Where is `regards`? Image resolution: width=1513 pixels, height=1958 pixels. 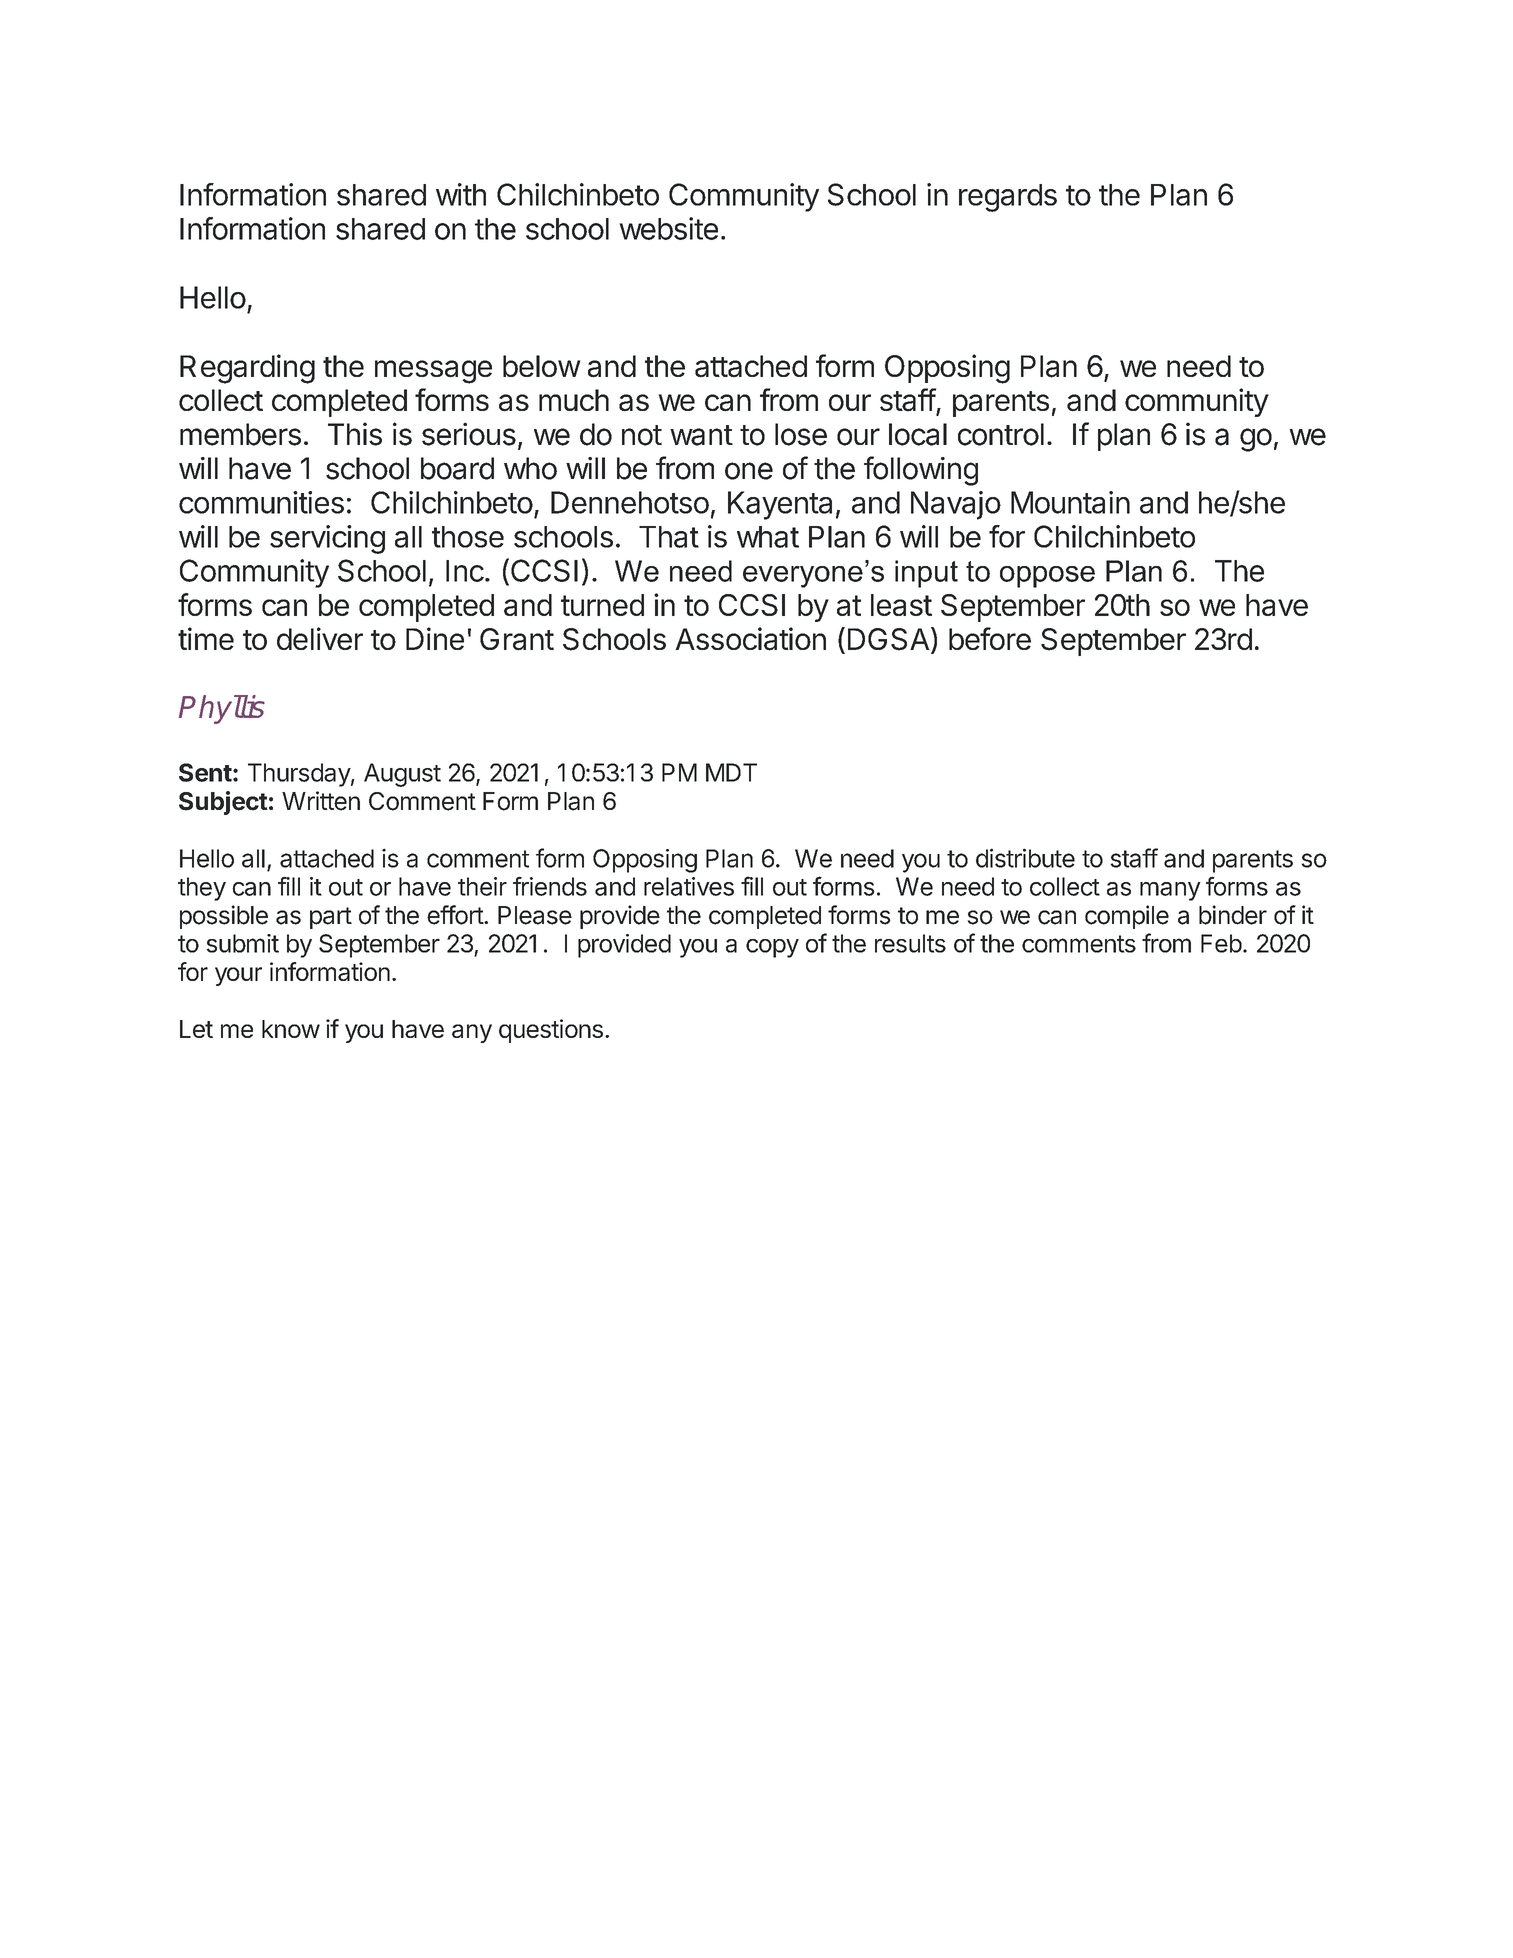
regards is located at coordinates (1008, 198).
